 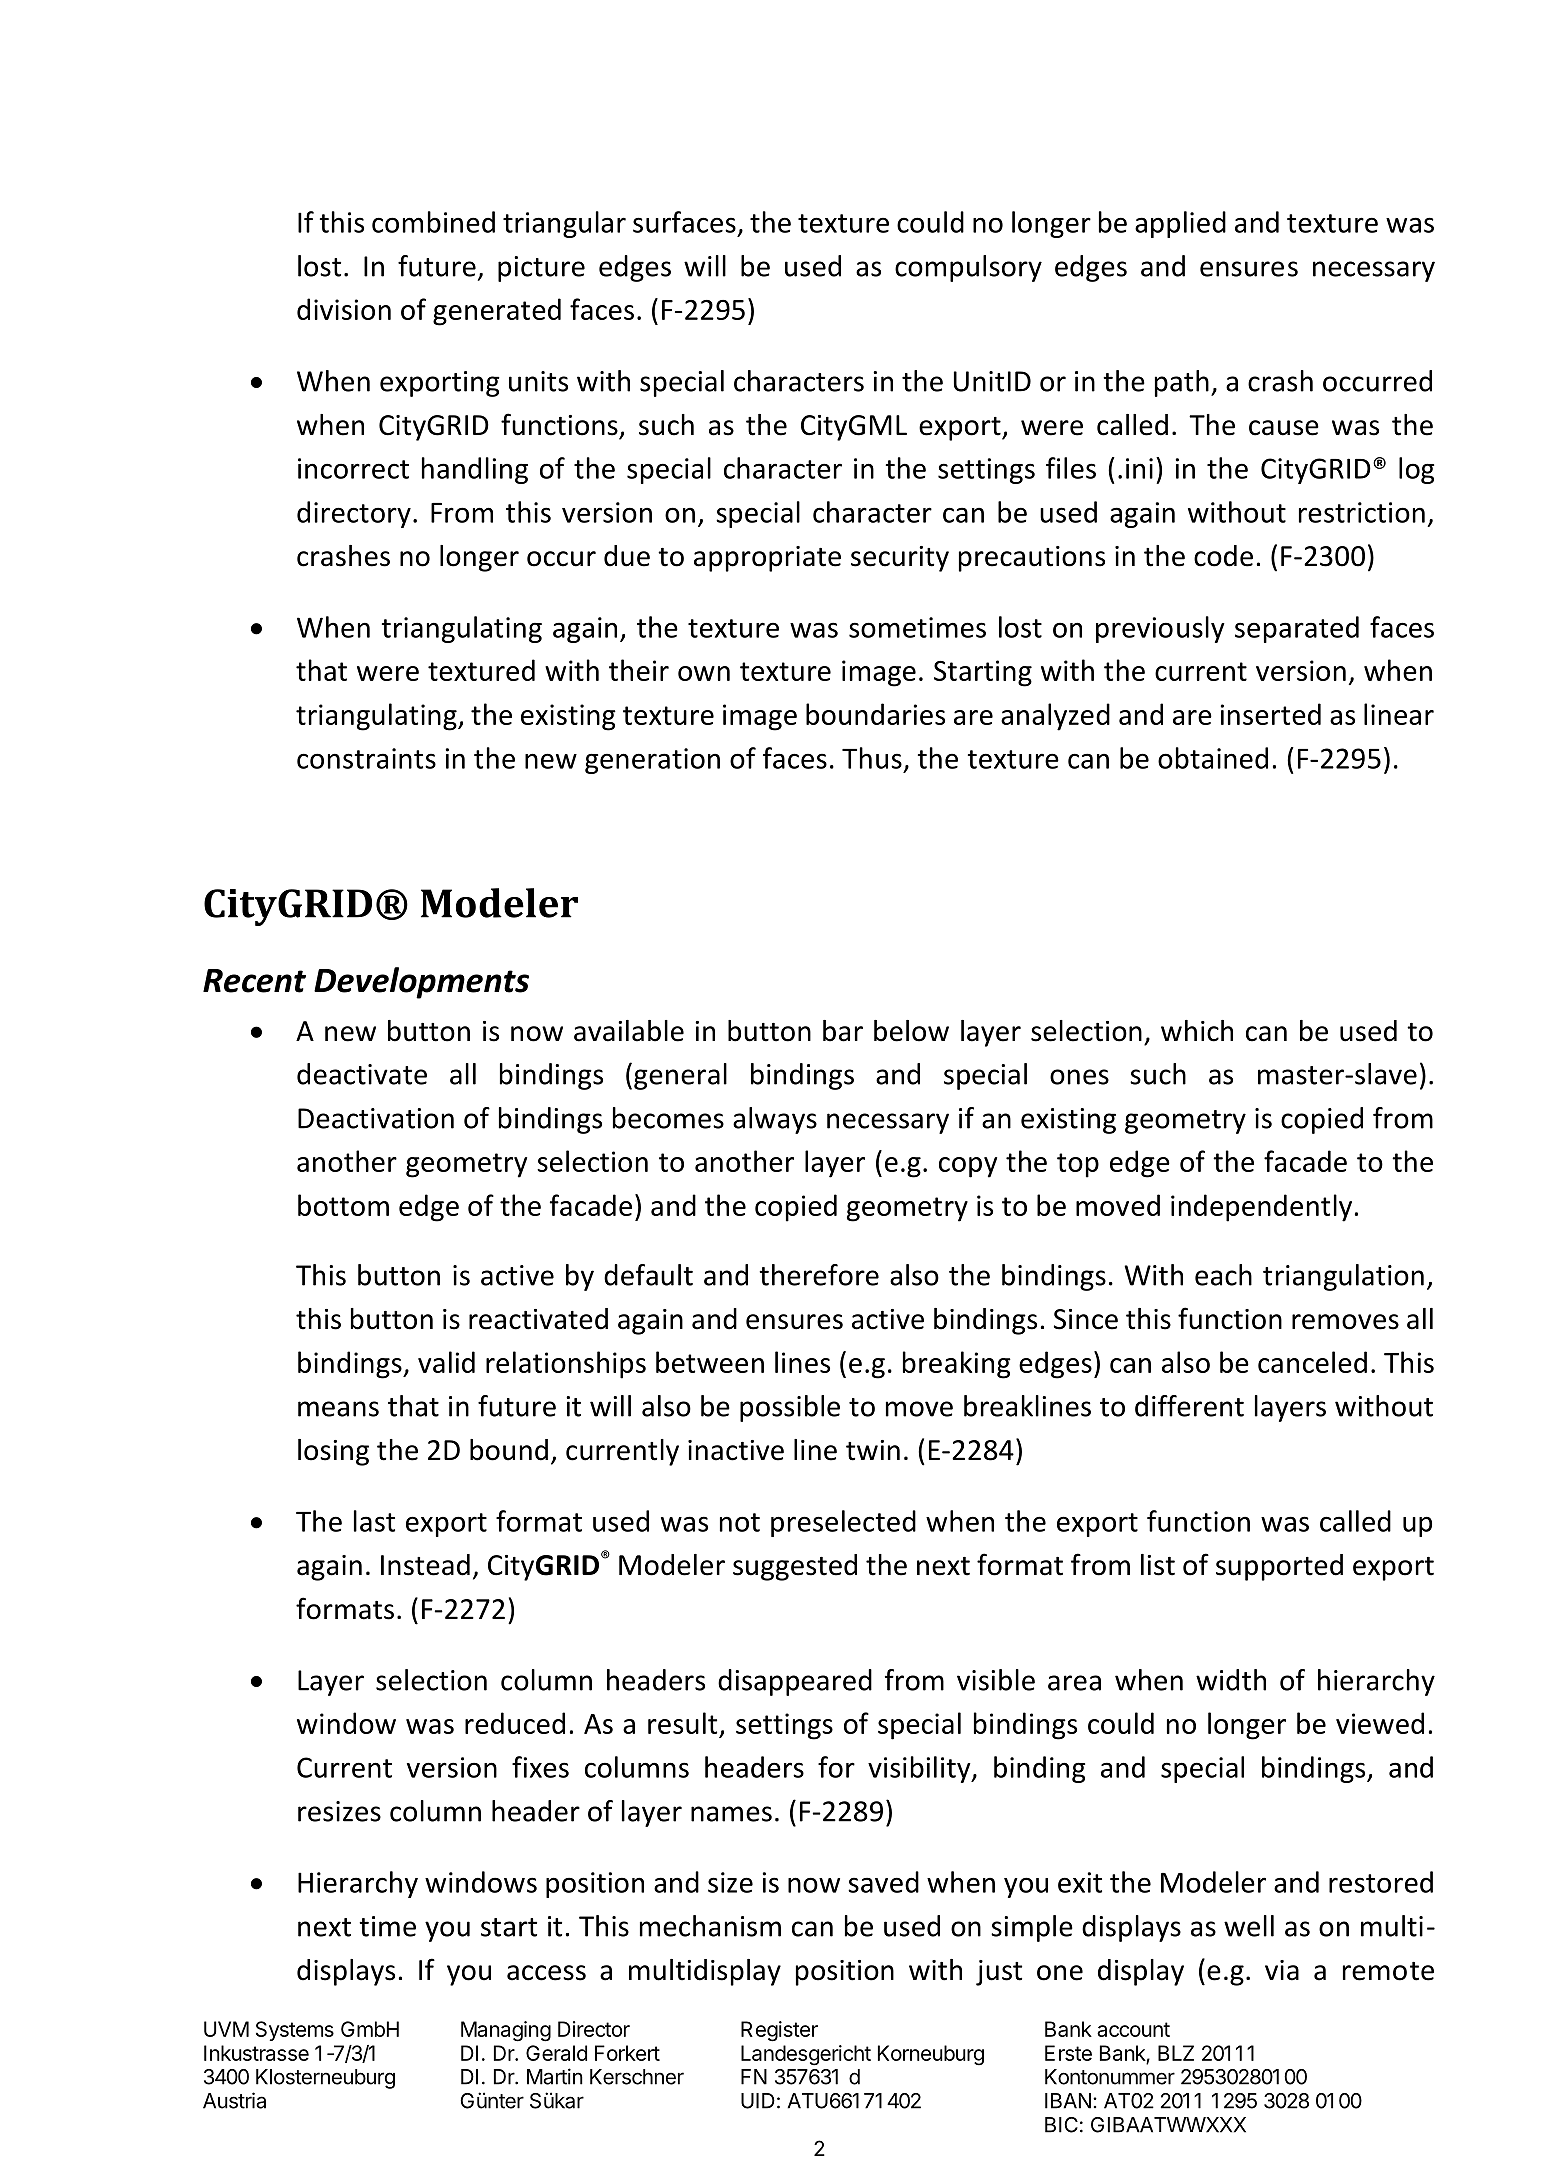 What do you see at coordinates (1231, 1680) in the document?
I see `width` at bounding box center [1231, 1680].
